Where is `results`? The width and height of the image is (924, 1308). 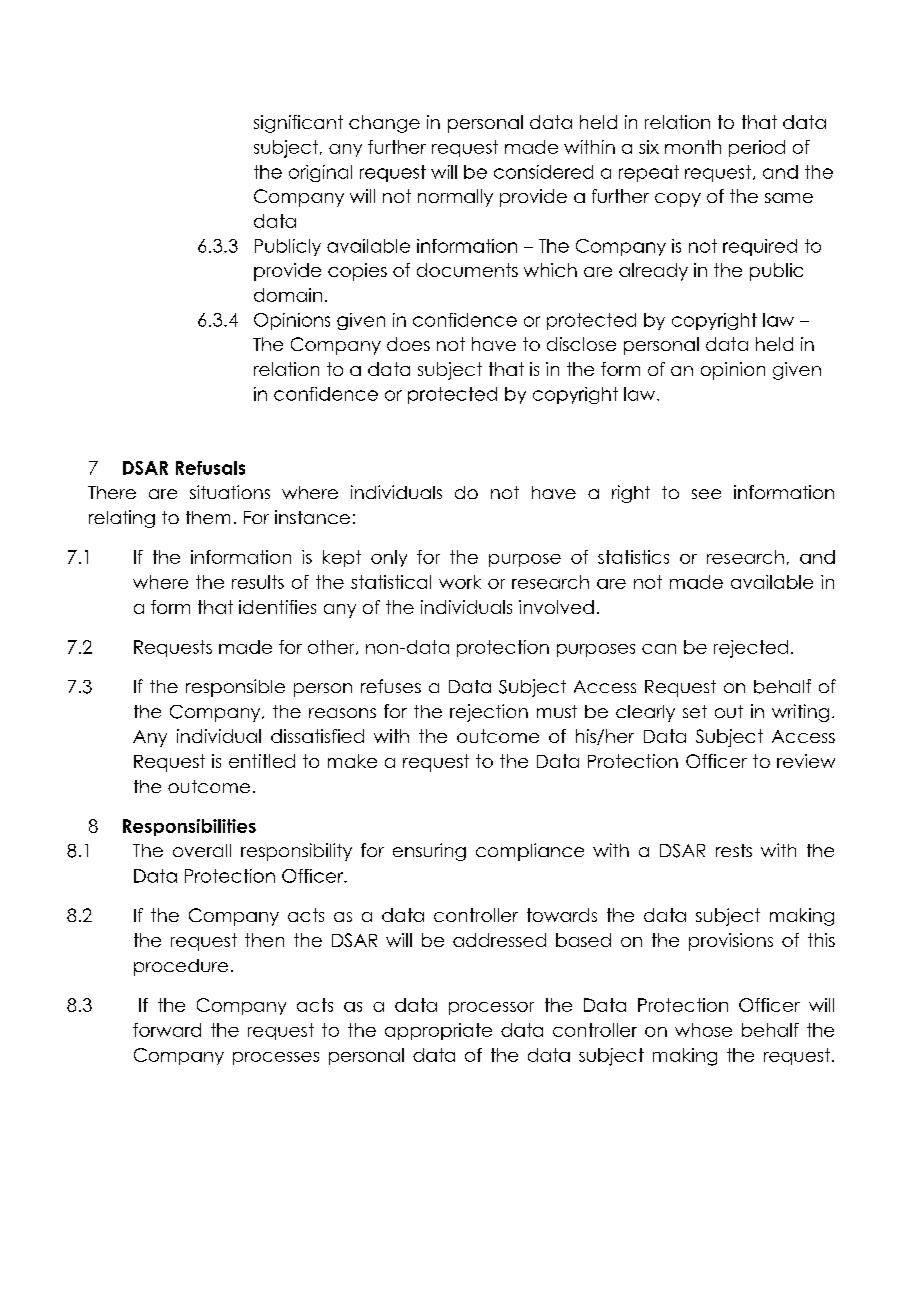
results is located at coordinates (258, 582).
